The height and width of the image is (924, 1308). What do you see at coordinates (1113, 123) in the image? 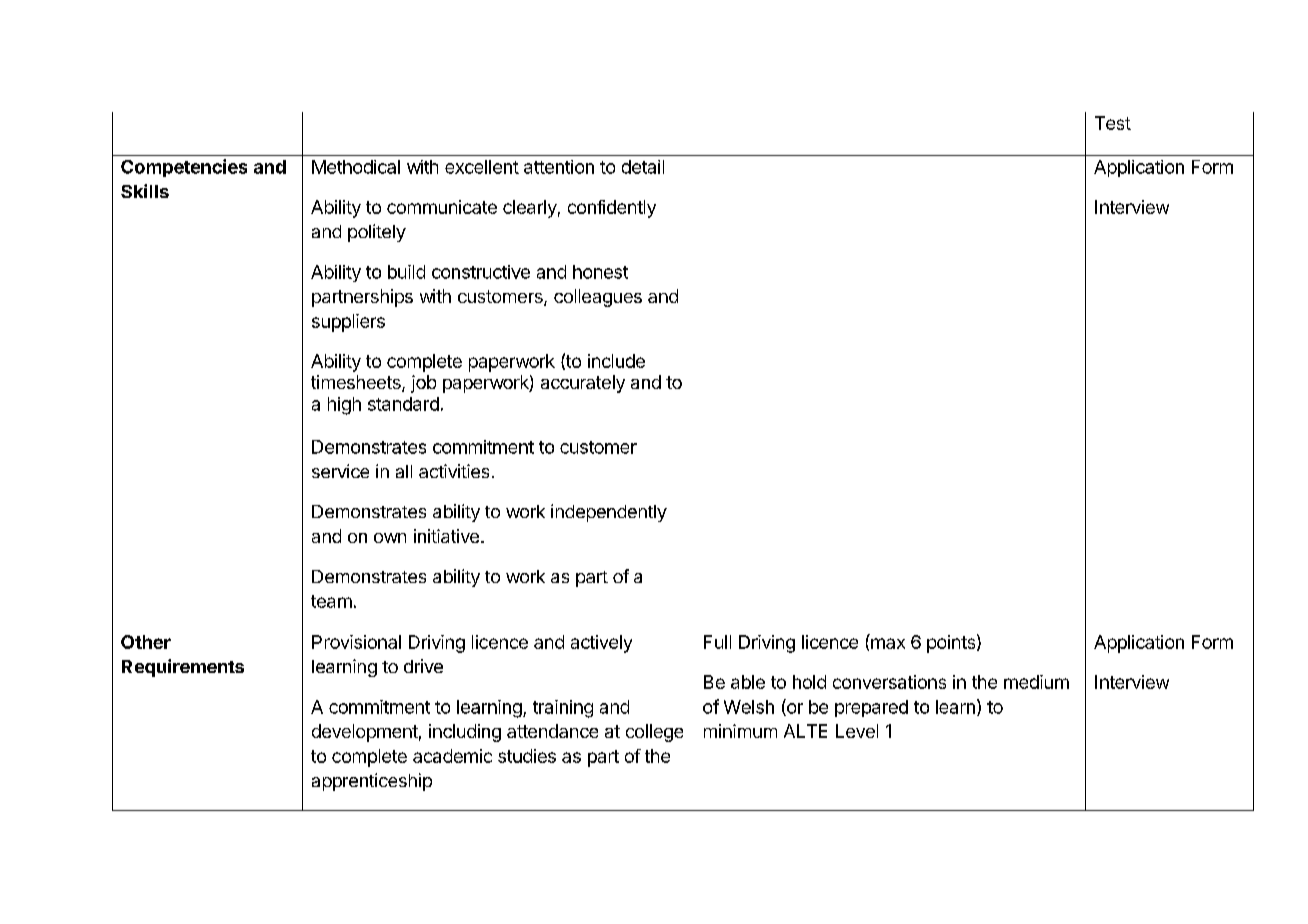
I see `Test` at bounding box center [1113, 123].
